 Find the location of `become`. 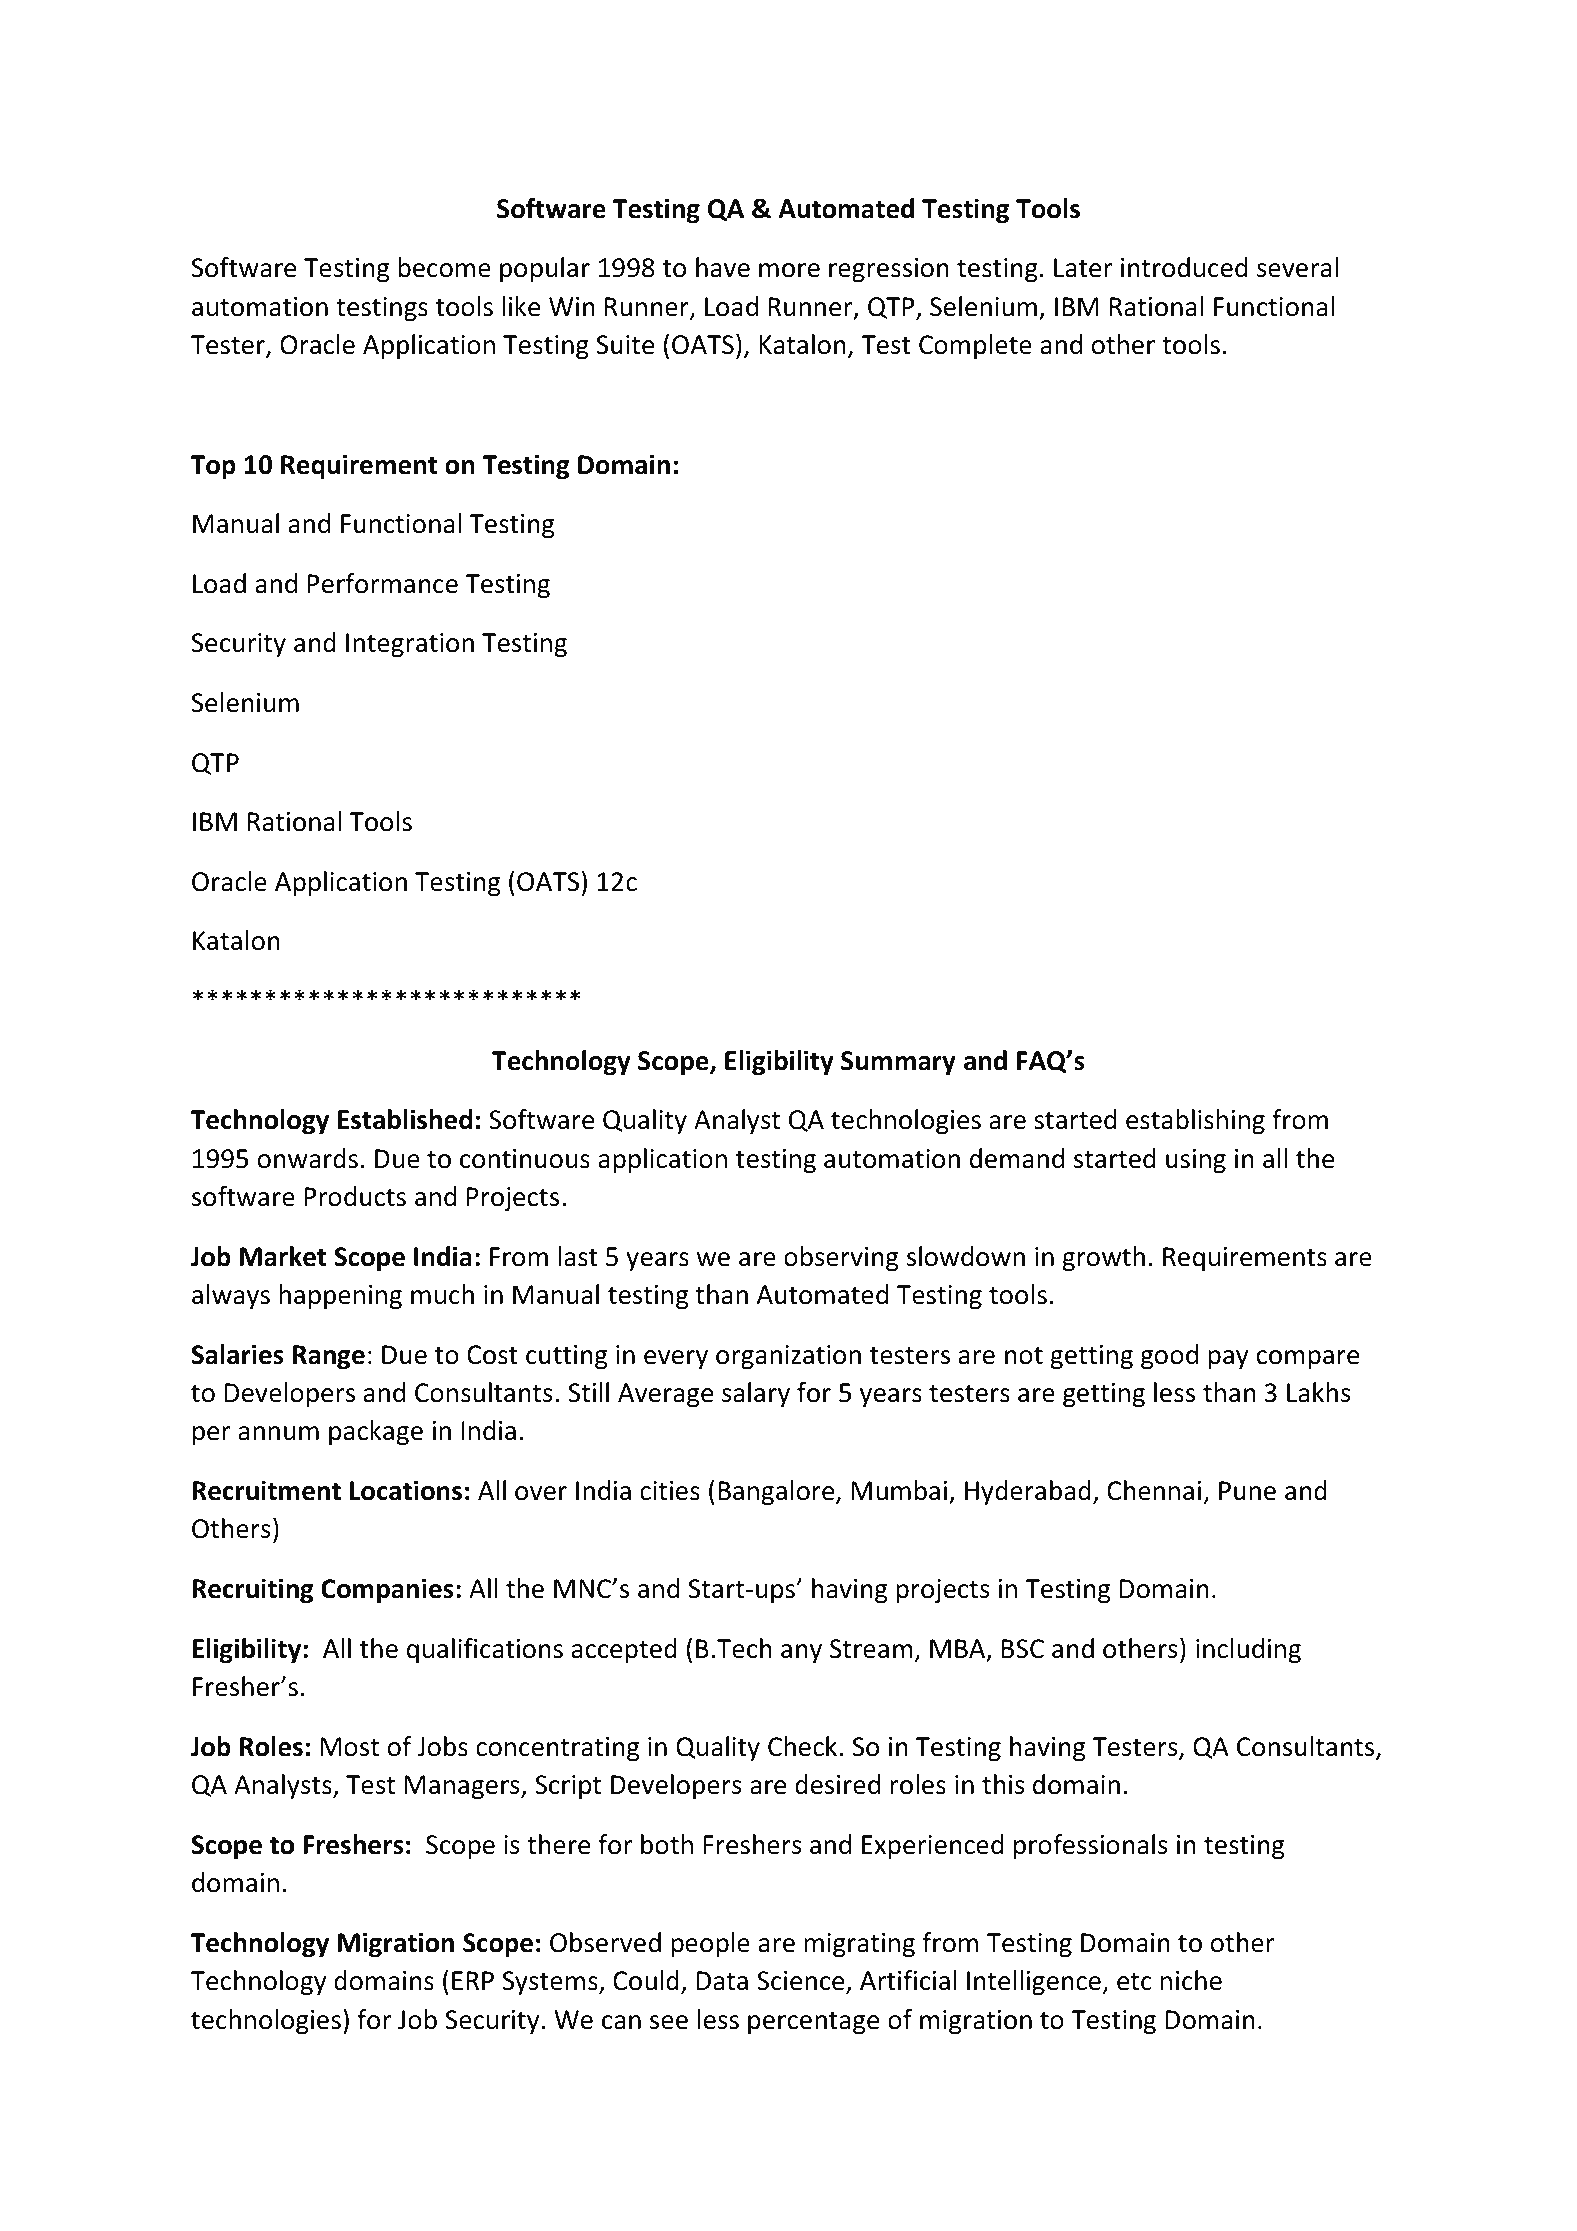

become is located at coordinates (444, 267).
